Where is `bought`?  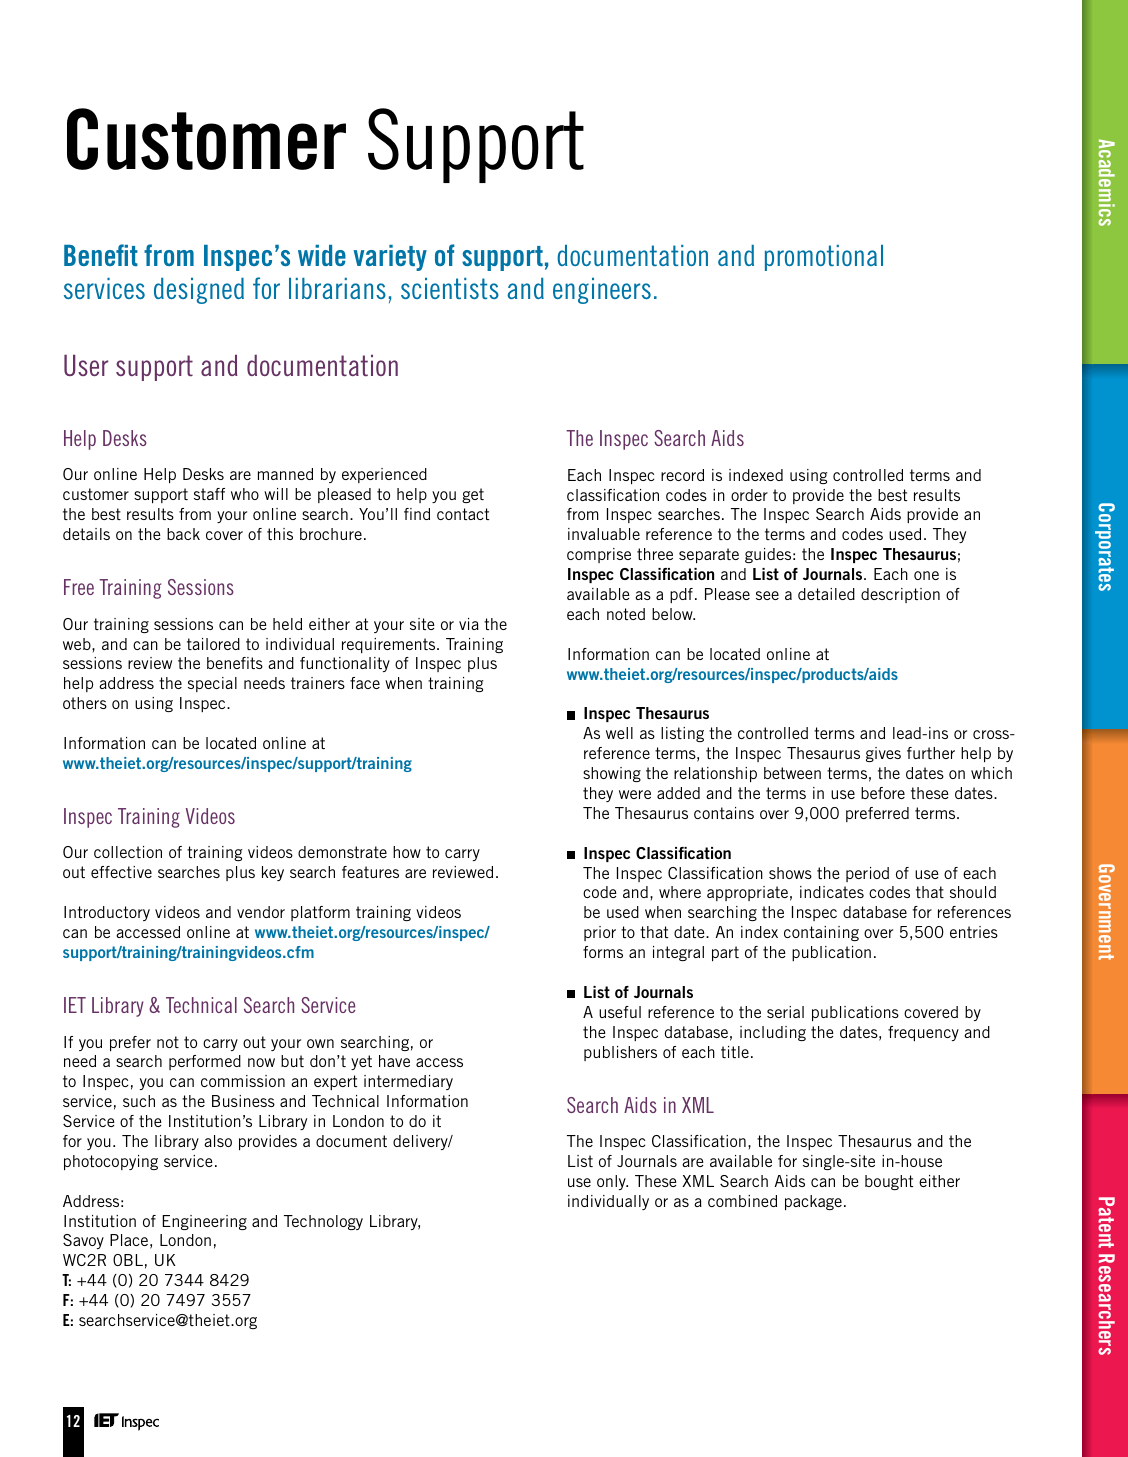 bought is located at coordinates (889, 1182).
